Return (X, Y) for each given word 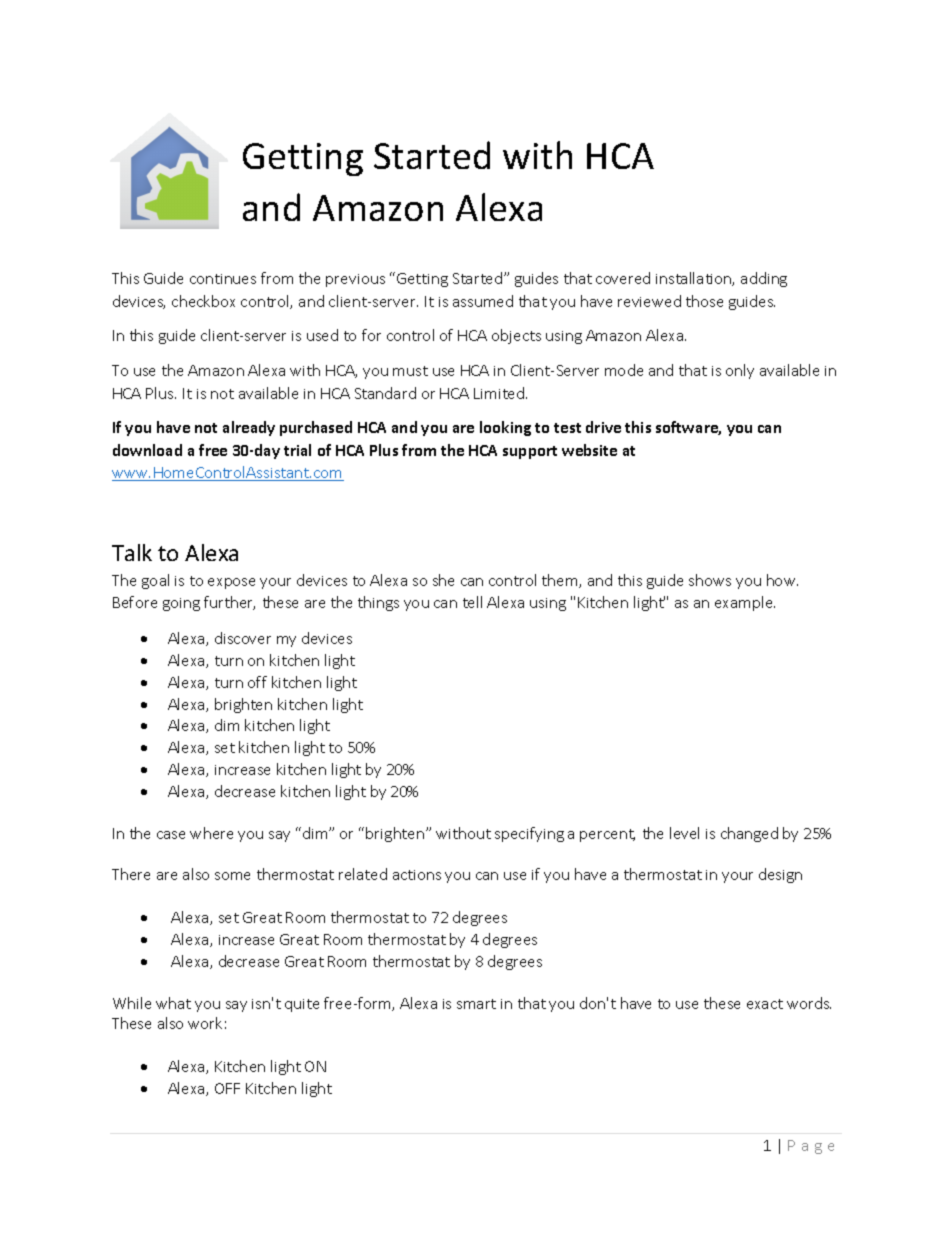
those (704, 301)
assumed (483, 301)
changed (749, 834)
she (443, 580)
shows (710, 580)
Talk (132, 552)
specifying (529, 834)
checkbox (203, 301)
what (173, 1003)
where (211, 833)
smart (476, 1004)
